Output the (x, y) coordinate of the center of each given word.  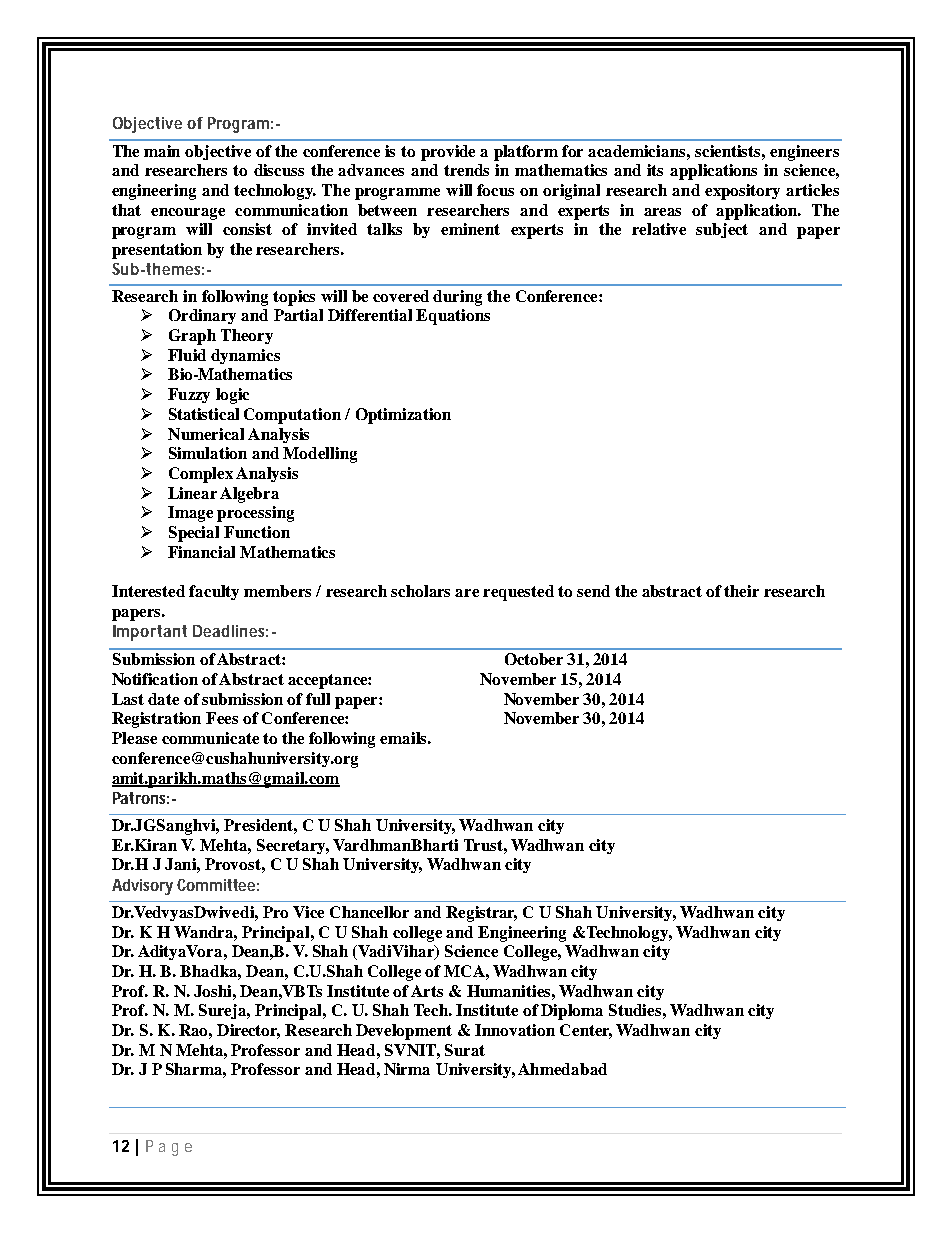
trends (466, 170)
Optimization (403, 416)
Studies (635, 1010)
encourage (188, 214)
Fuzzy (189, 395)
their (741, 591)
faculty (214, 592)
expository (742, 192)
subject (722, 230)
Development (404, 1032)
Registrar (481, 914)
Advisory (142, 887)
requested (518, 593)
